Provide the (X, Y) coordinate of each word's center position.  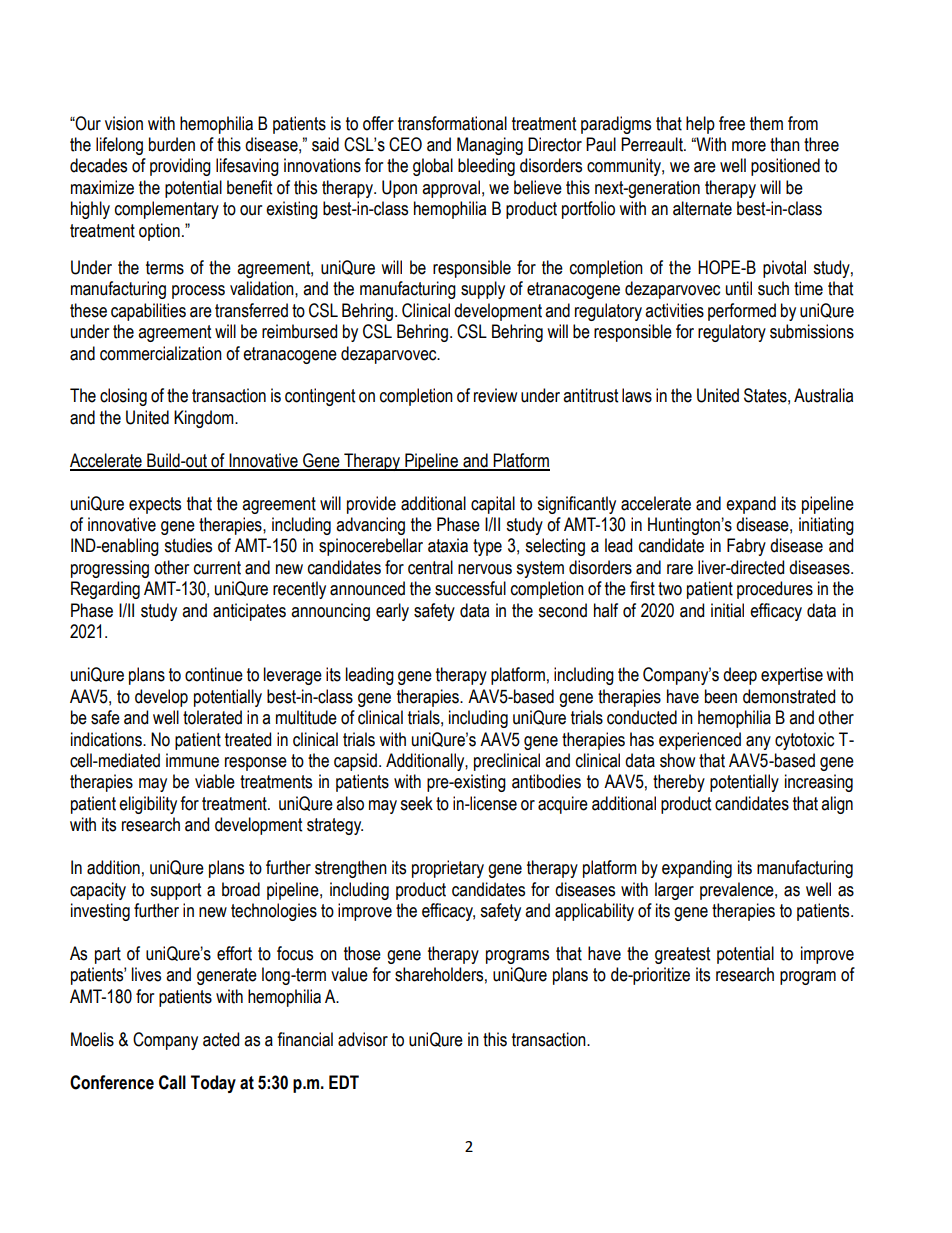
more (749, 146)
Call (172, 1082)
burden (172, 144)
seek (416, 803)
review (495, 395)
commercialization (161, 353)
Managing (490, 146)
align (837, 805)
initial (727, 610)
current (217, 568)
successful (470, 588)
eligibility (148, 805)
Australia (823, 395)
